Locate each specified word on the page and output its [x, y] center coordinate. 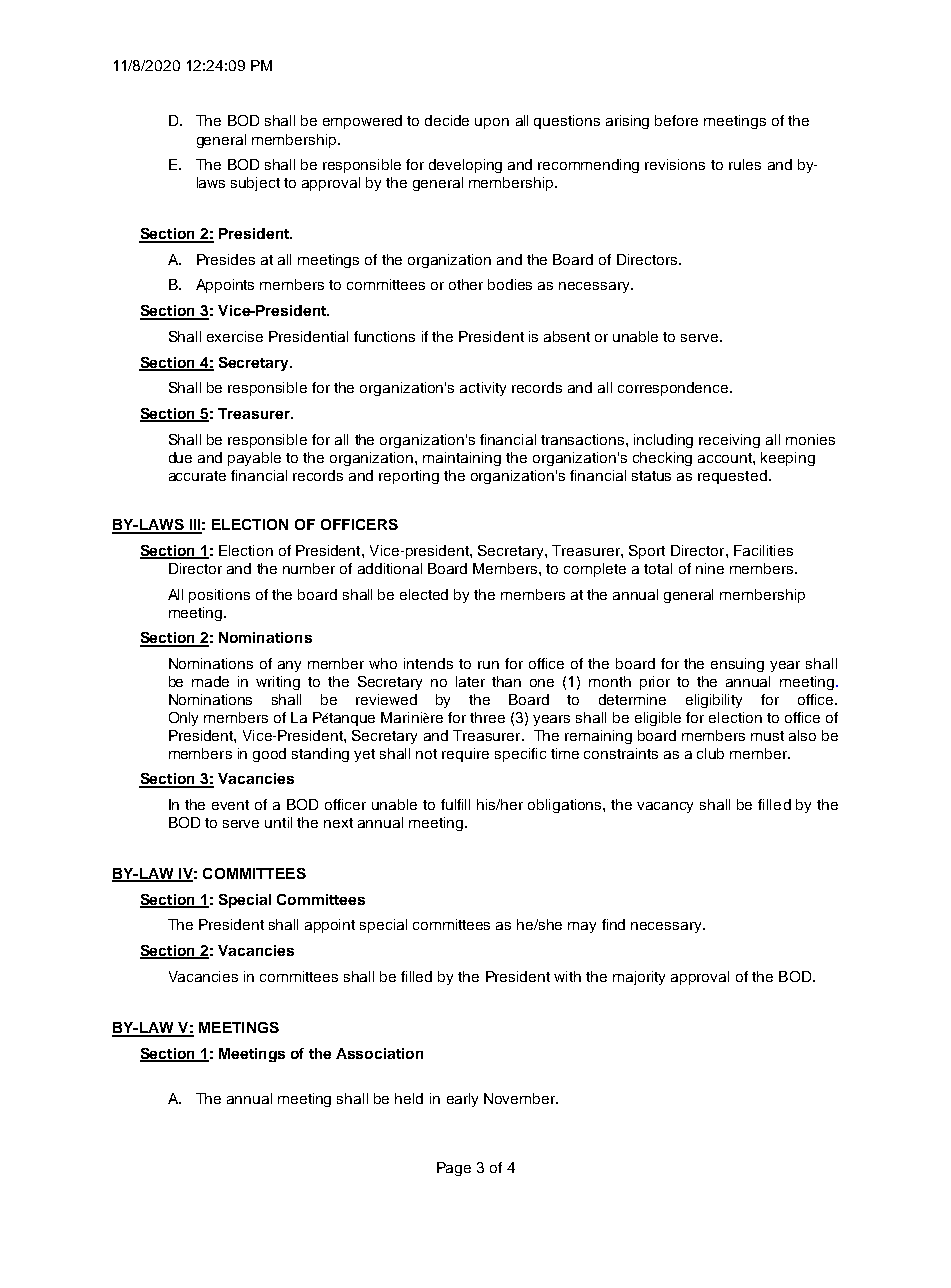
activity [483, 389]
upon [492, 123]
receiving [729, 441]
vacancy [665, 807]
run [488, 665]
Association [379, 1053]
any [289, 666]
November [521, 1098]
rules [745, 164]
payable [254, 459]
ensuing [737, 665]
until [278, 822]
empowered [362, 122]
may [582, 927]
